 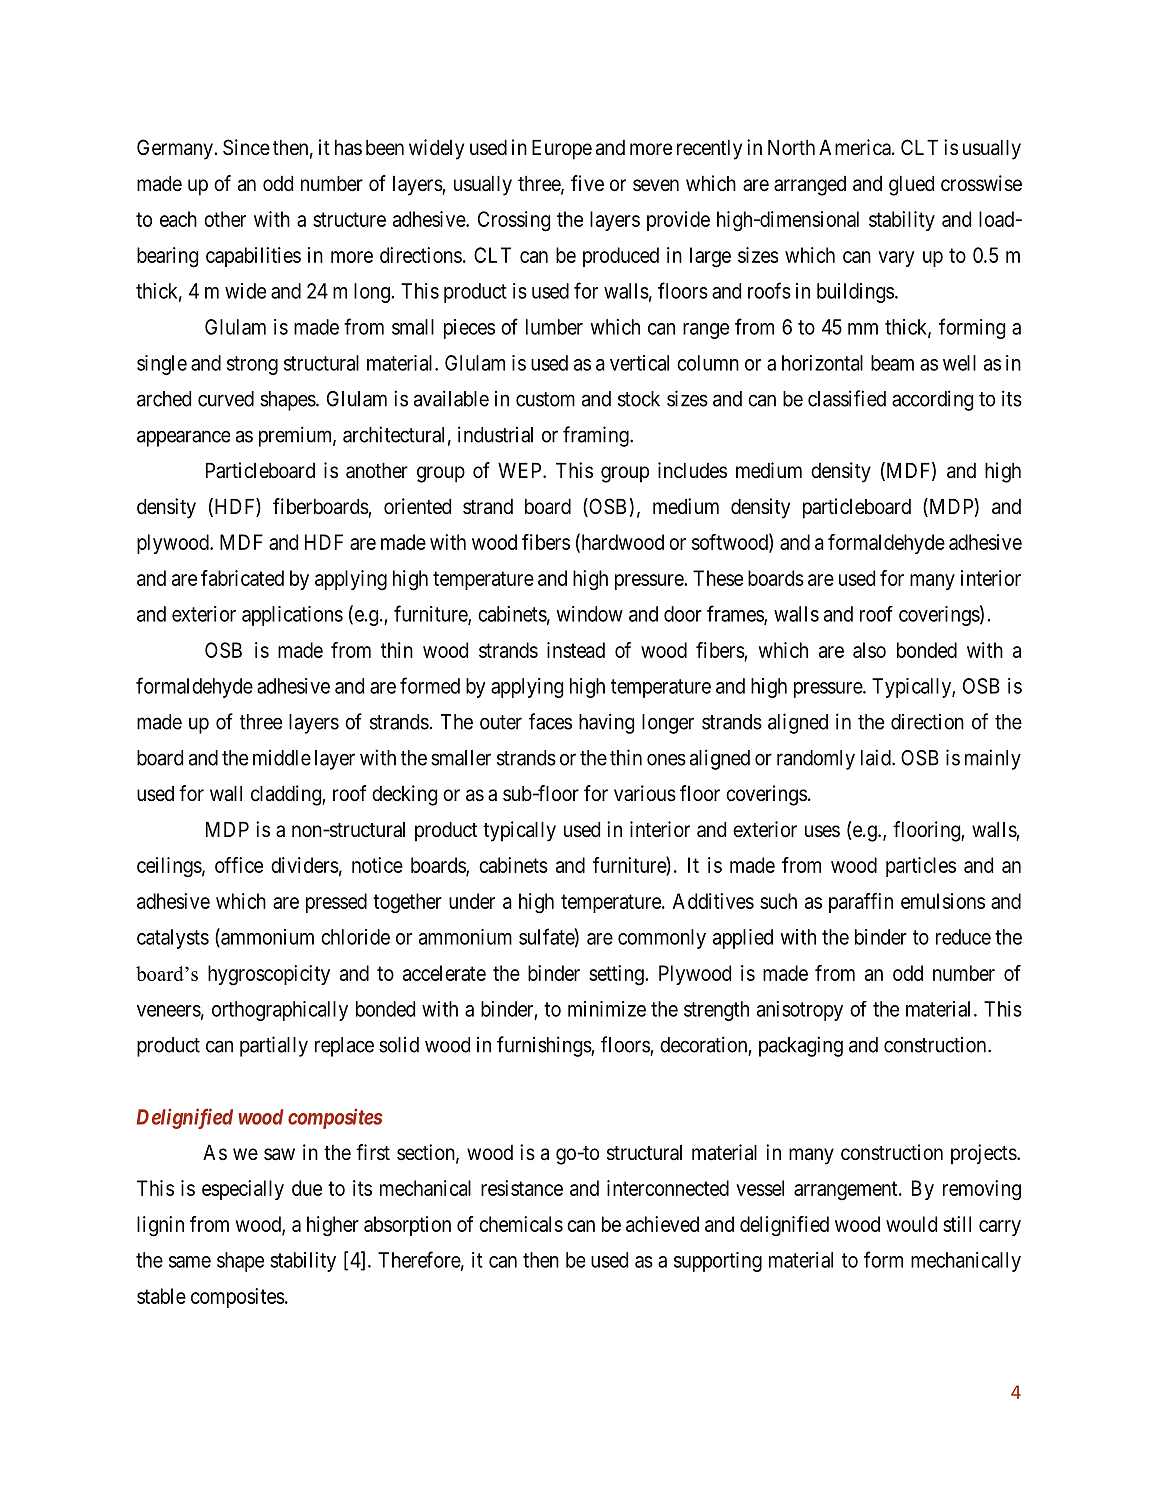 What do you see at coordinates (597, 436) in the screenshot?
I see `framing` at bounding box center [597, 436].
